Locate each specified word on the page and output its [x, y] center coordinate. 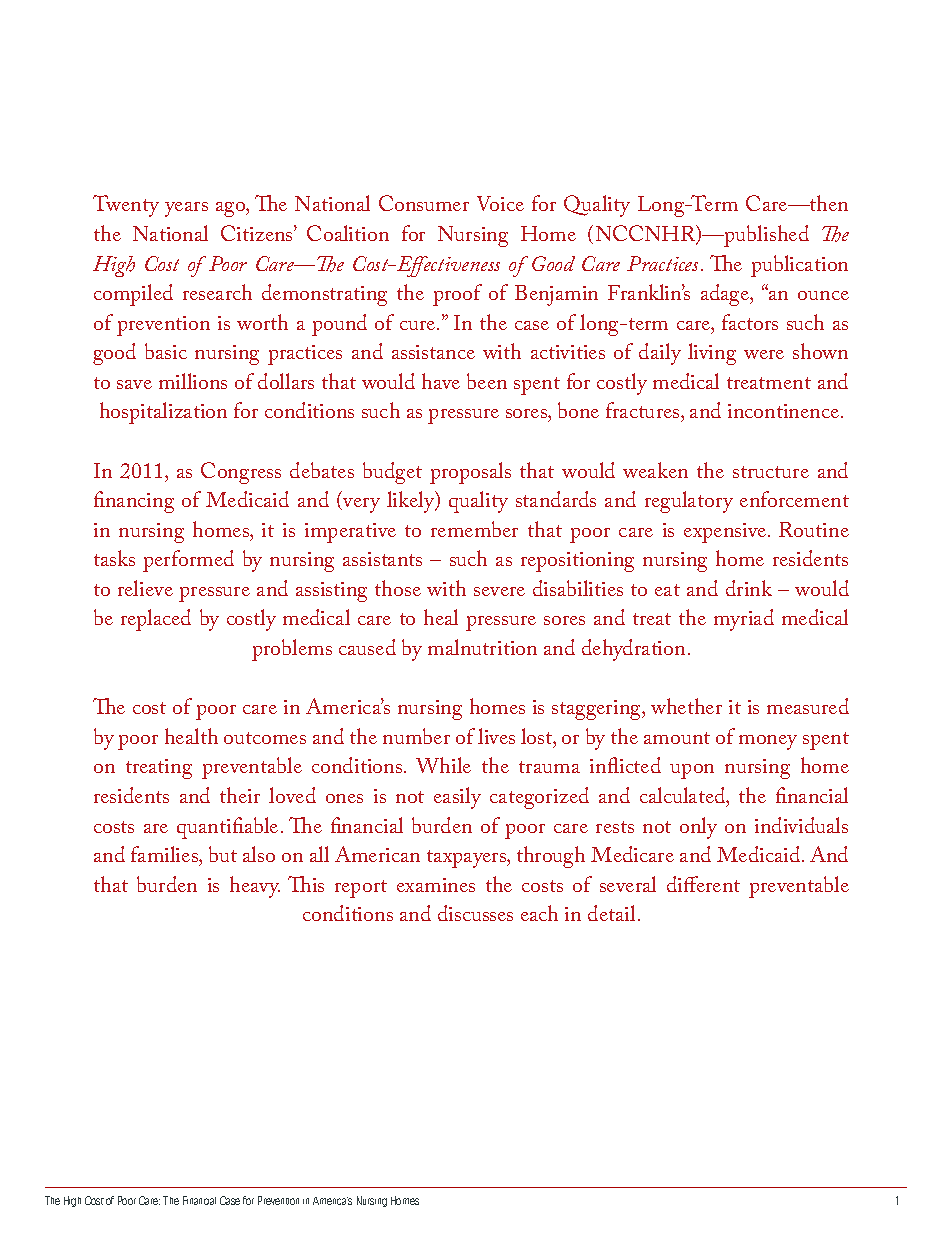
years [186, 209]
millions [193, 381]
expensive [726, 533]
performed [188, 561]
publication [799, 266]
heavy [255, 887]
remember [474, 529]
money [768, 742]
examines [436, 885]
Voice [500, 203]
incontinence [785, 411]
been [487, 381]
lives [496, 736]
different [703, 884]
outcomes [265, 738]
